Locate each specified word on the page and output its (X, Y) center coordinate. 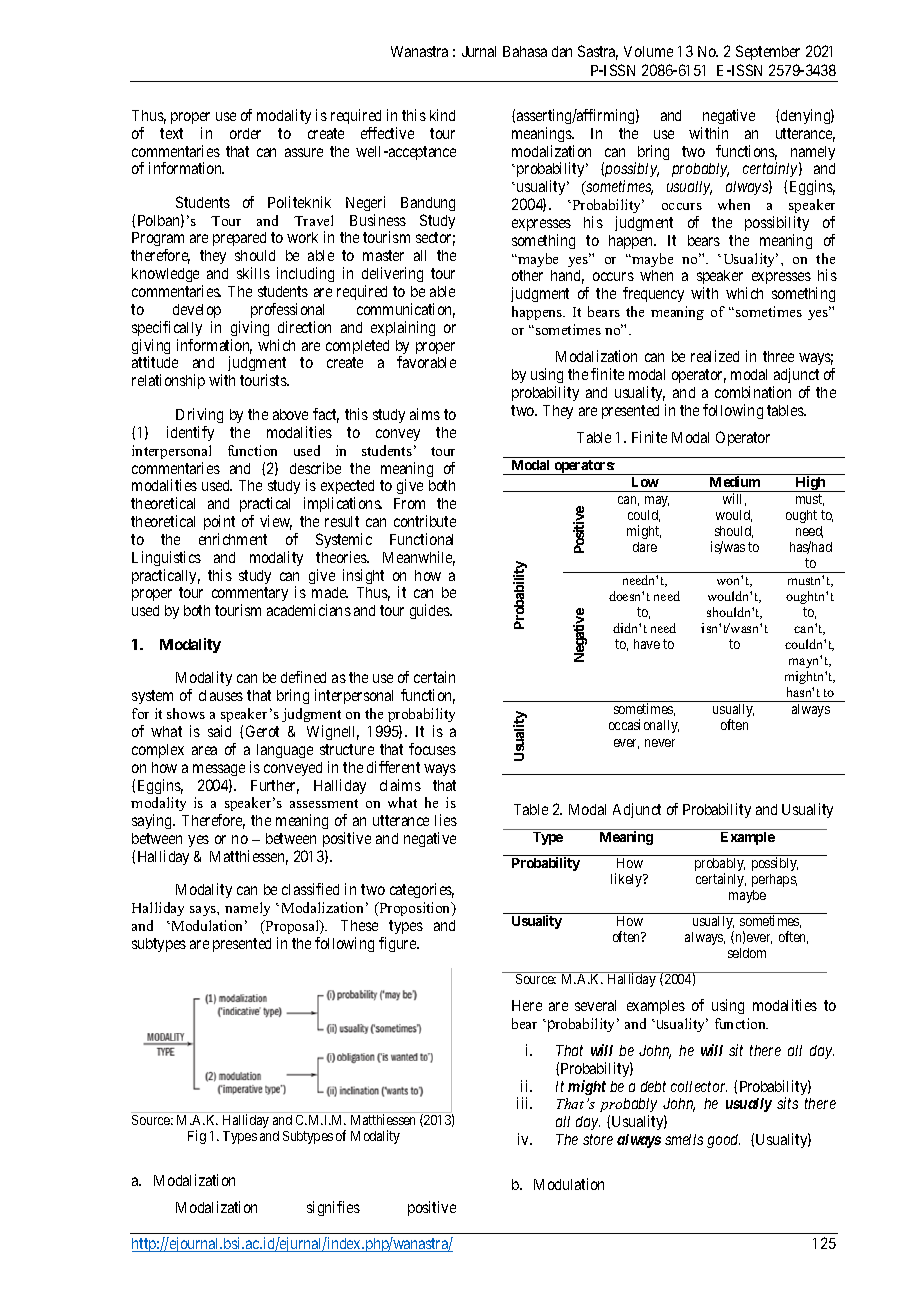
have (647, 644)
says (204, 911)
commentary (250, 596)
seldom (747, 953)
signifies (333, 1208)
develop (197, 311)
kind (442, 115)
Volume (648, 51)
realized (715, 356)
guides (430, 611)
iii (524, 1103)
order (245, 133)
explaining (403, 328)
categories (422, 890)
